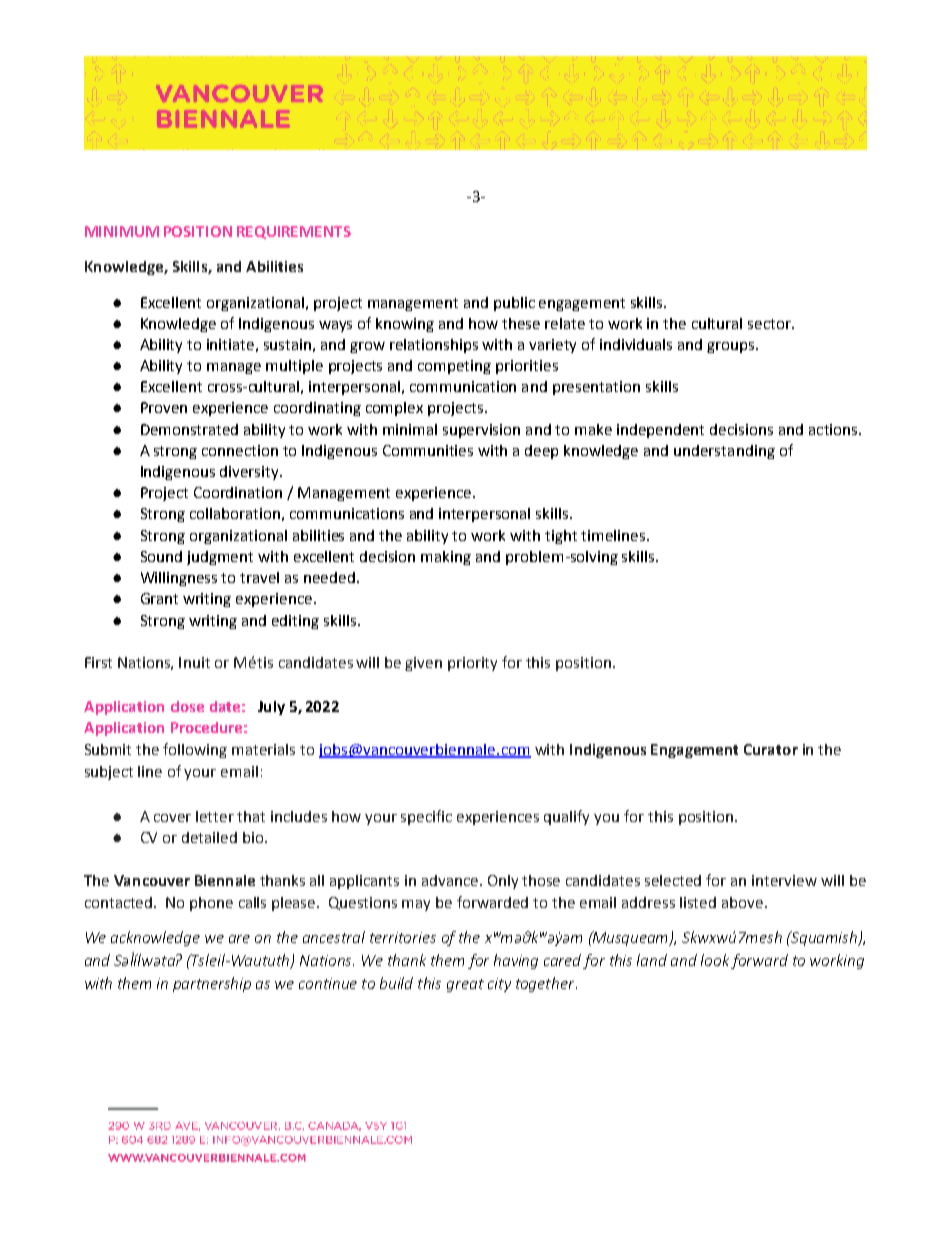  I want to click on partnership, so click(212, 984).
